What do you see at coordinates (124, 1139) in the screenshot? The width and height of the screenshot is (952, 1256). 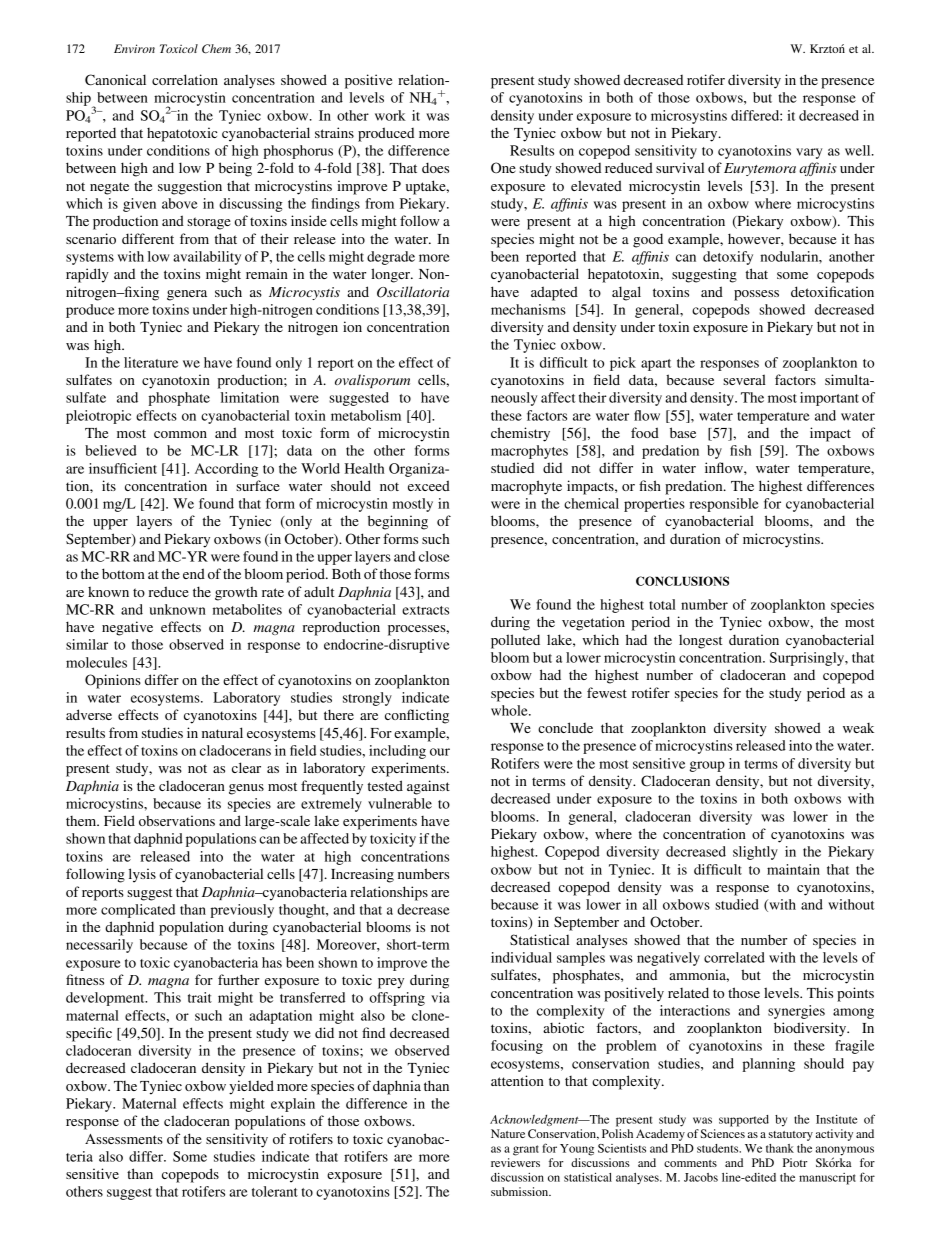 I see `Assessments` at bounding box center [124, 1139].
